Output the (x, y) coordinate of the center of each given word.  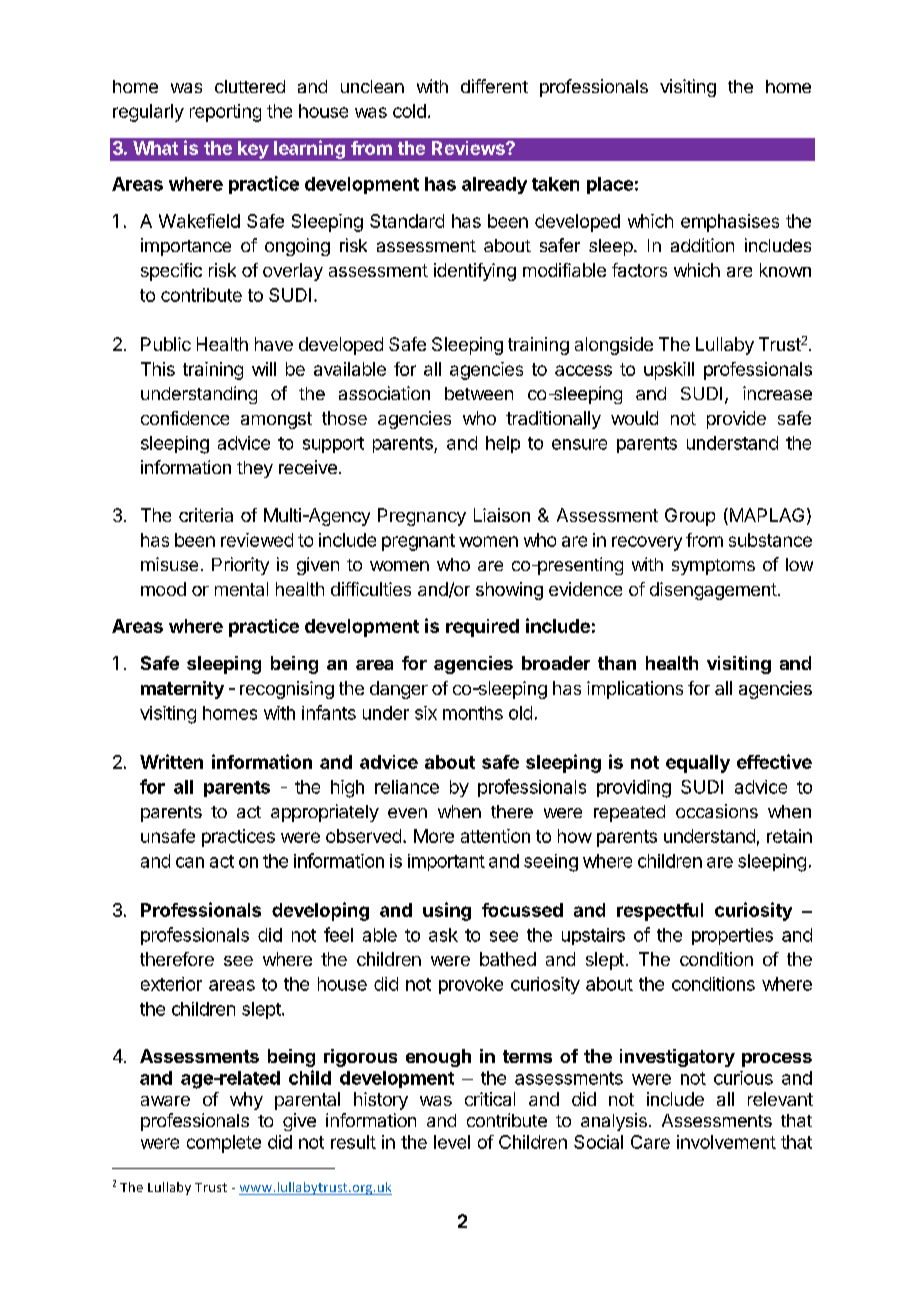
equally (698, 764)
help (503, 444)
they (255, 469)
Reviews (469, 148)
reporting (225, 113)
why (246, 1101)
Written (171, 761)
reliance (407, 787)
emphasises (730, 223)
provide (736, 420)
